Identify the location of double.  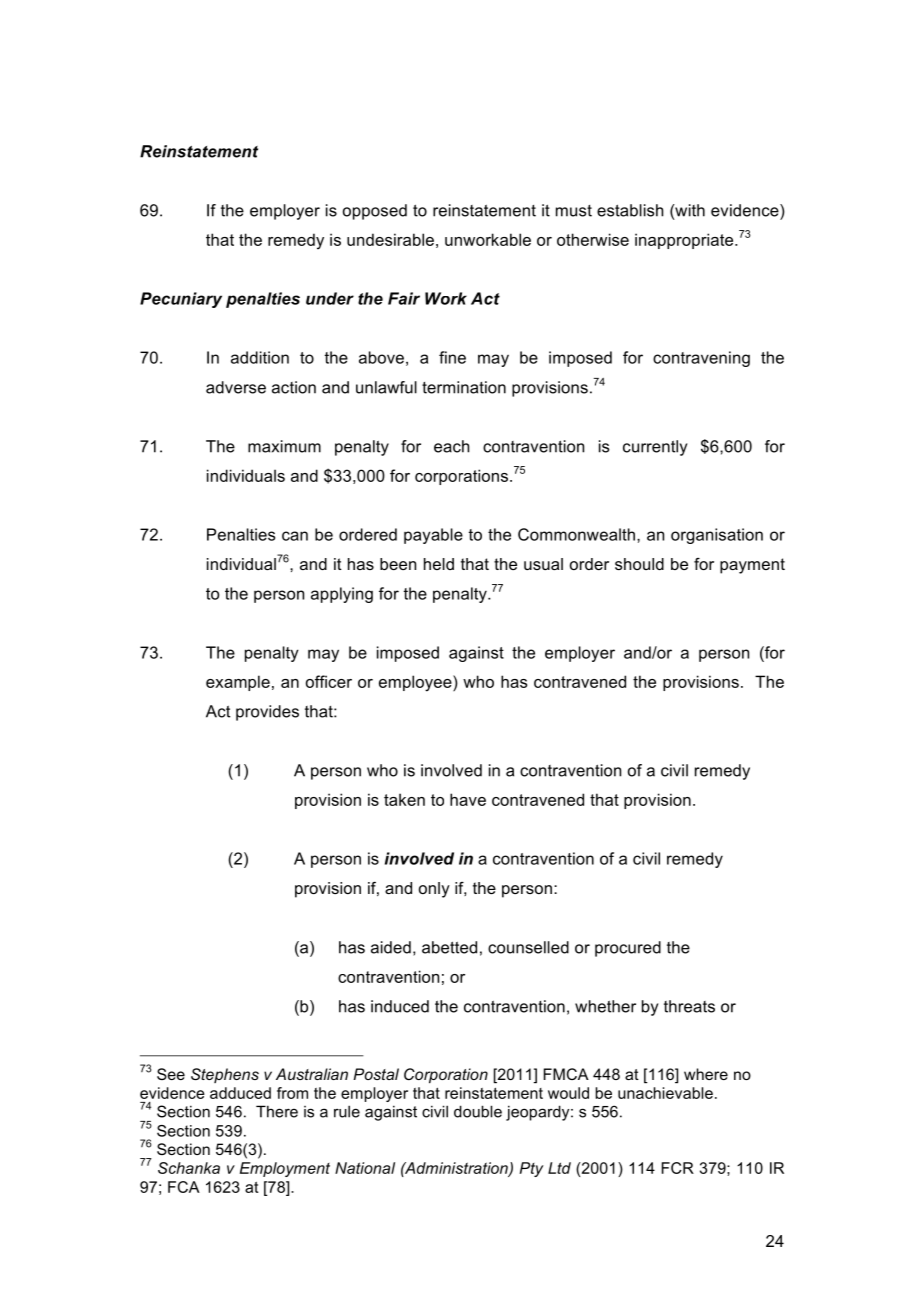
(478, 1111).
